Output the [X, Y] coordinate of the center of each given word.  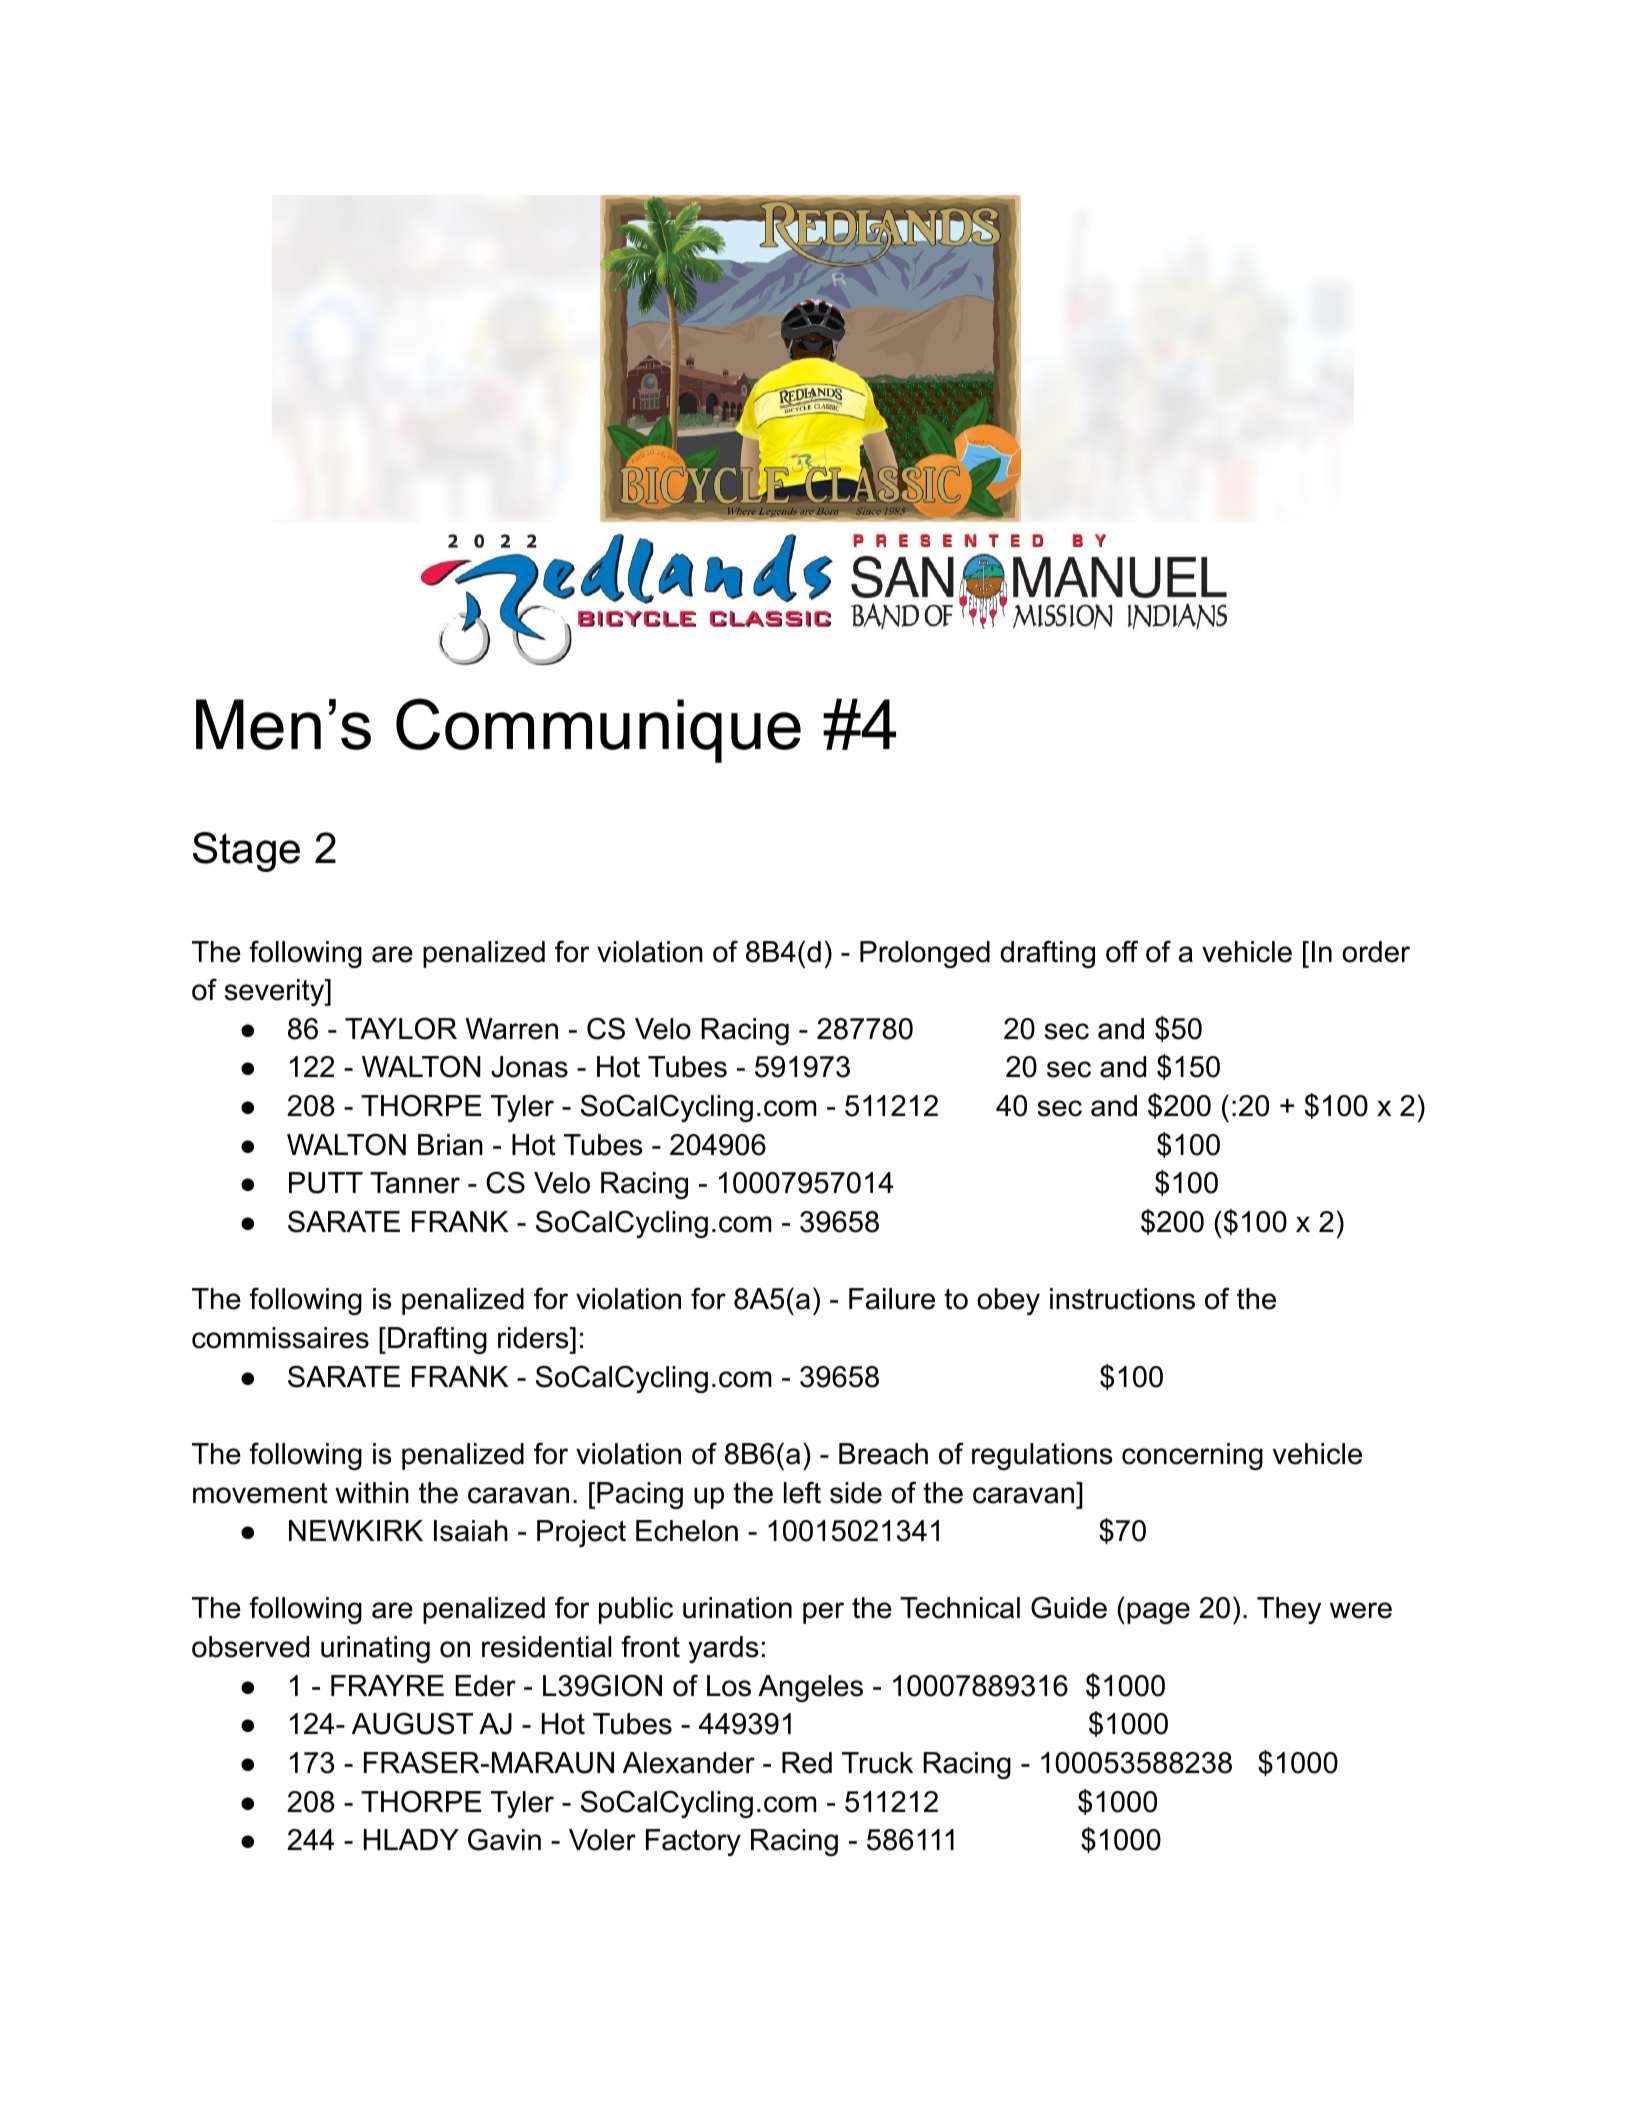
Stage [246, 852]
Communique [598, 730]
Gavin [504, 1839]
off [1122, 951]
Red [807, 1763]
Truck [877, 1763]
